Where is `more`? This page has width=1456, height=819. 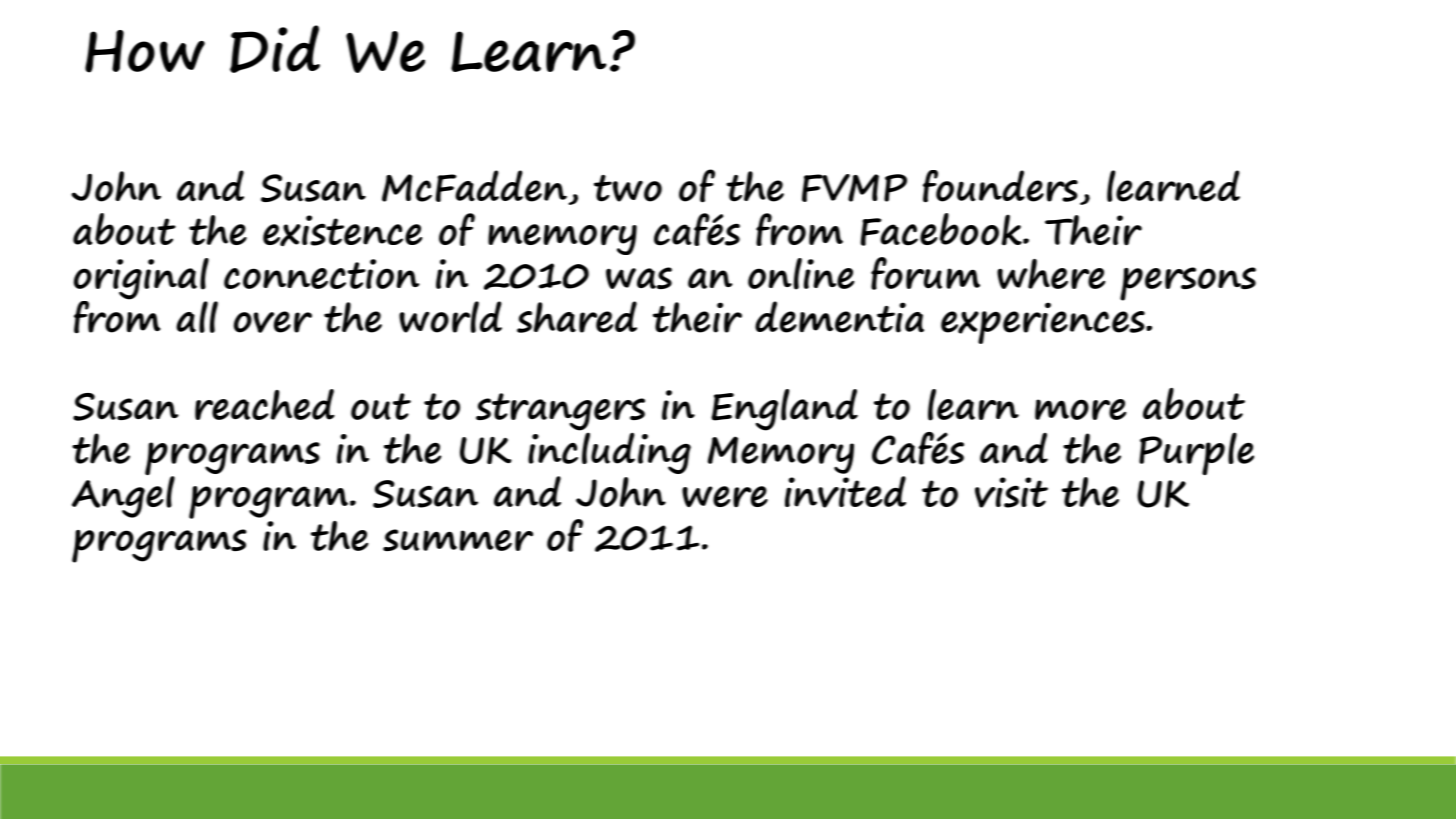
more is located at coordinates (1080, 409).
